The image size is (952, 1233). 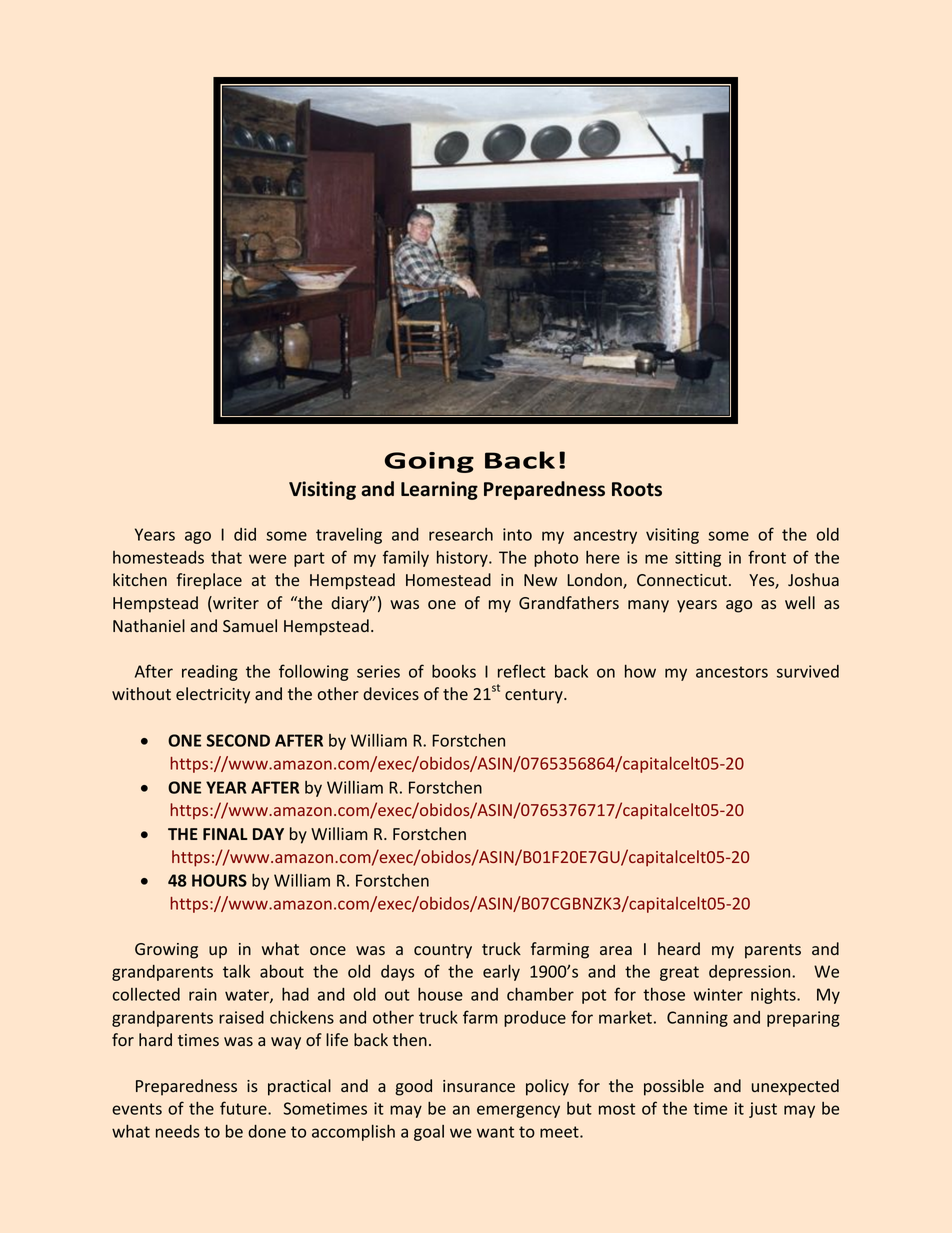 What do you see at coordinates (225, 834) in the screenshot?
I see `FINAL` at bounding box center [225, 834].
